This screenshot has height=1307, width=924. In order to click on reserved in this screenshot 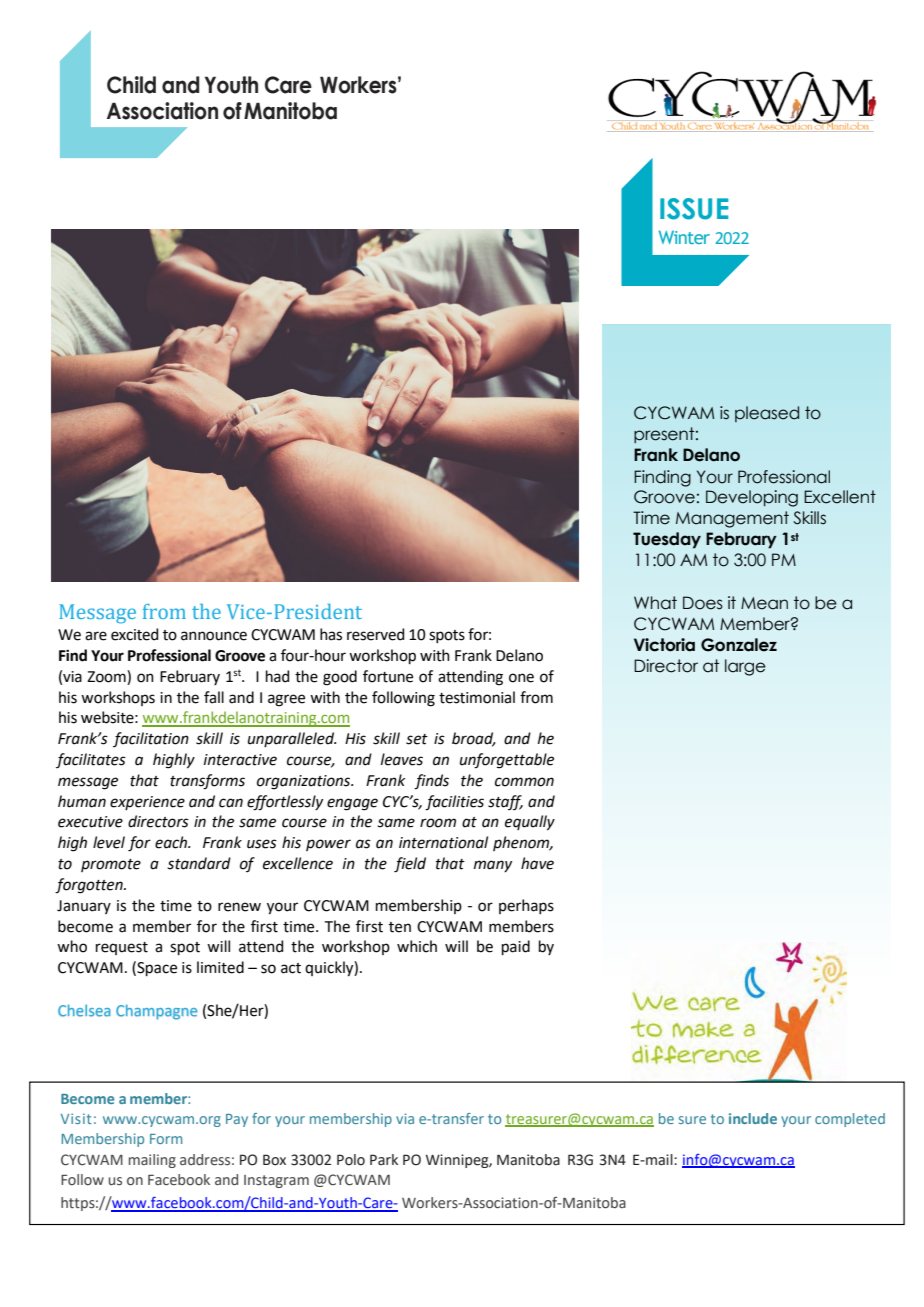, I will do `click(375, 634)`.
